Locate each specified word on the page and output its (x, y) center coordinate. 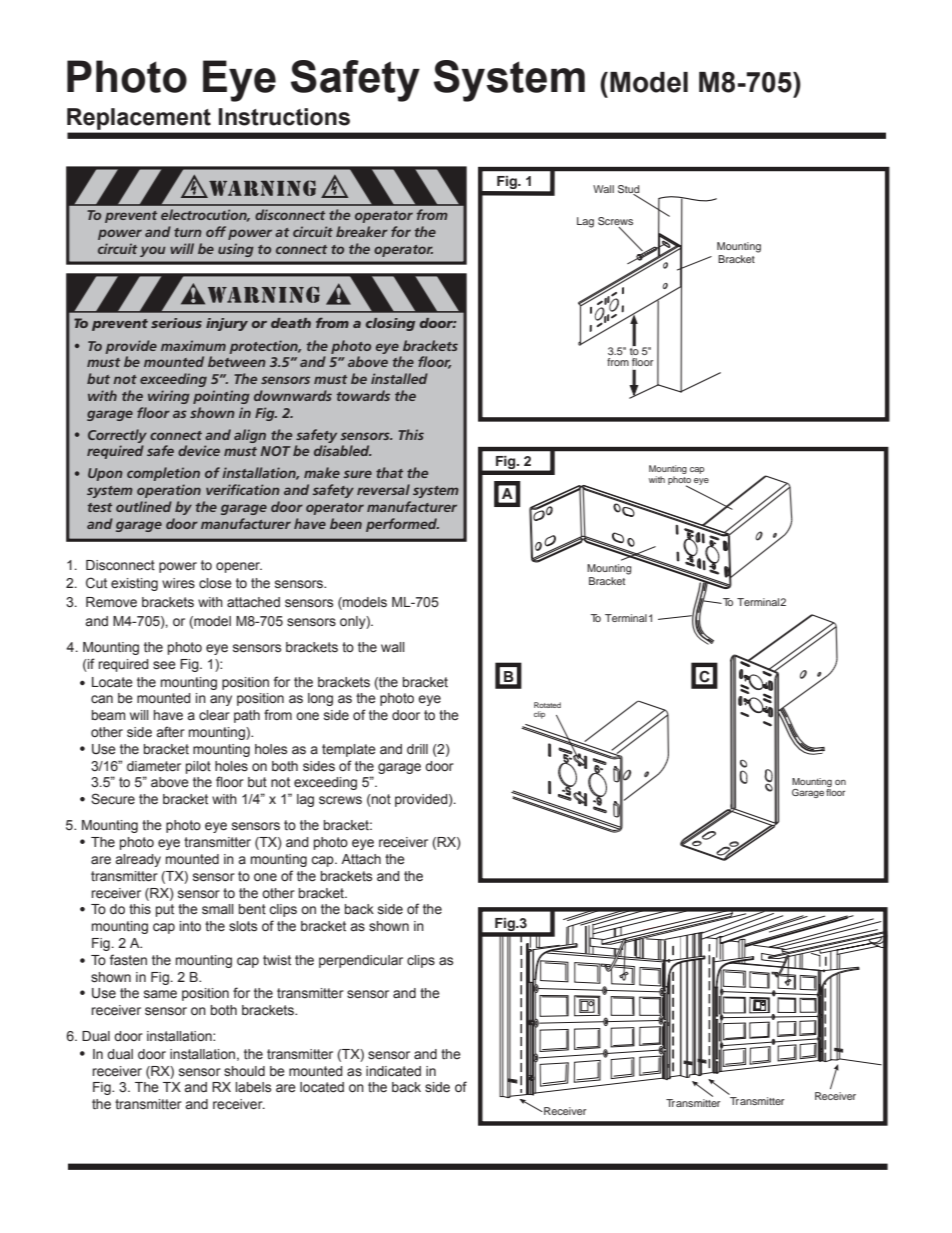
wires (178, 583)
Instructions (284, 117)
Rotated (547, 705)
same (160, 994)
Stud (628, 190)
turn (188, 232)
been (346, 523)
